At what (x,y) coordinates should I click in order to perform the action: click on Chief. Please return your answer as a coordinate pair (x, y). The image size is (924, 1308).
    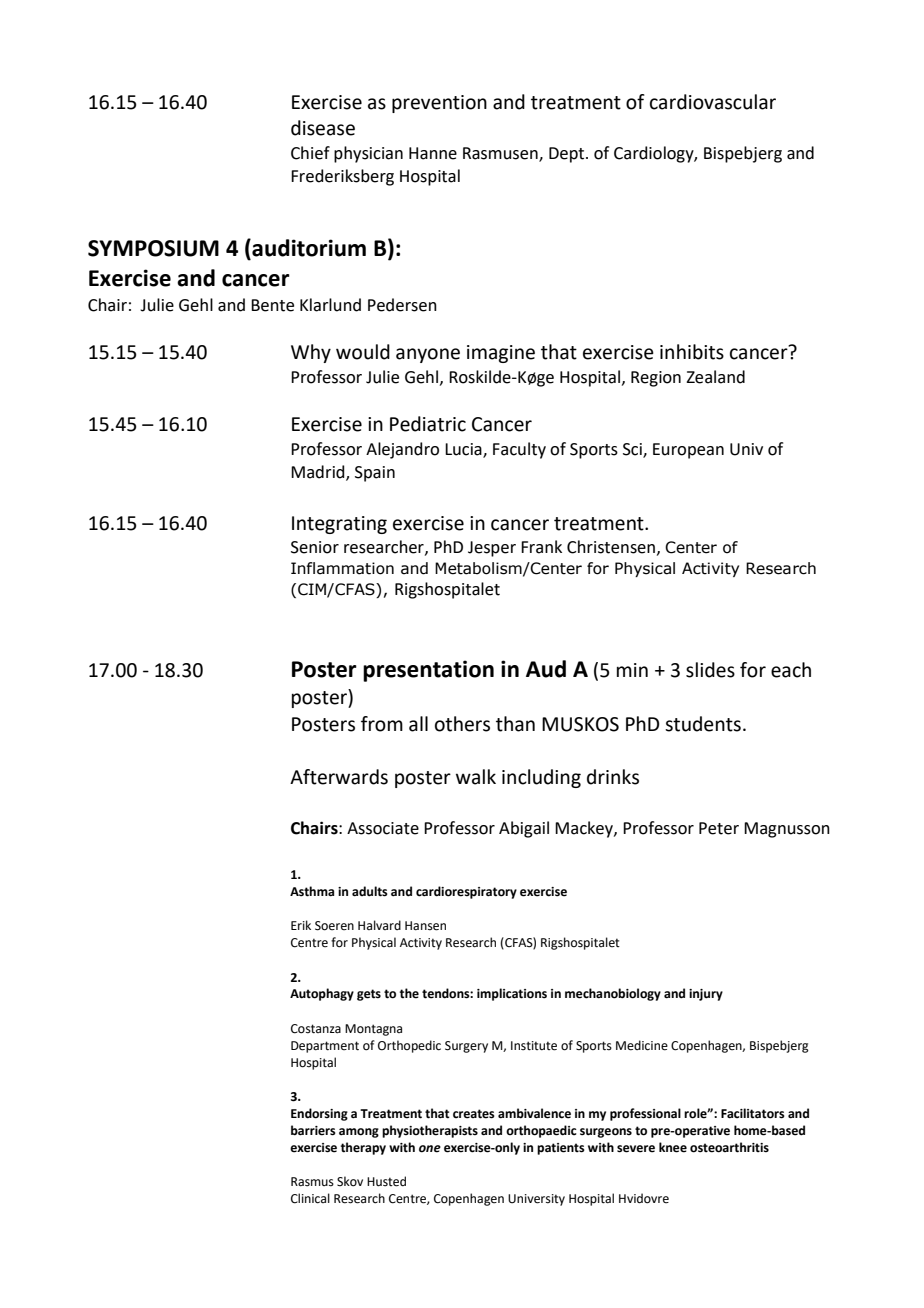
    Looking at the image, I should click on (310, 153).
